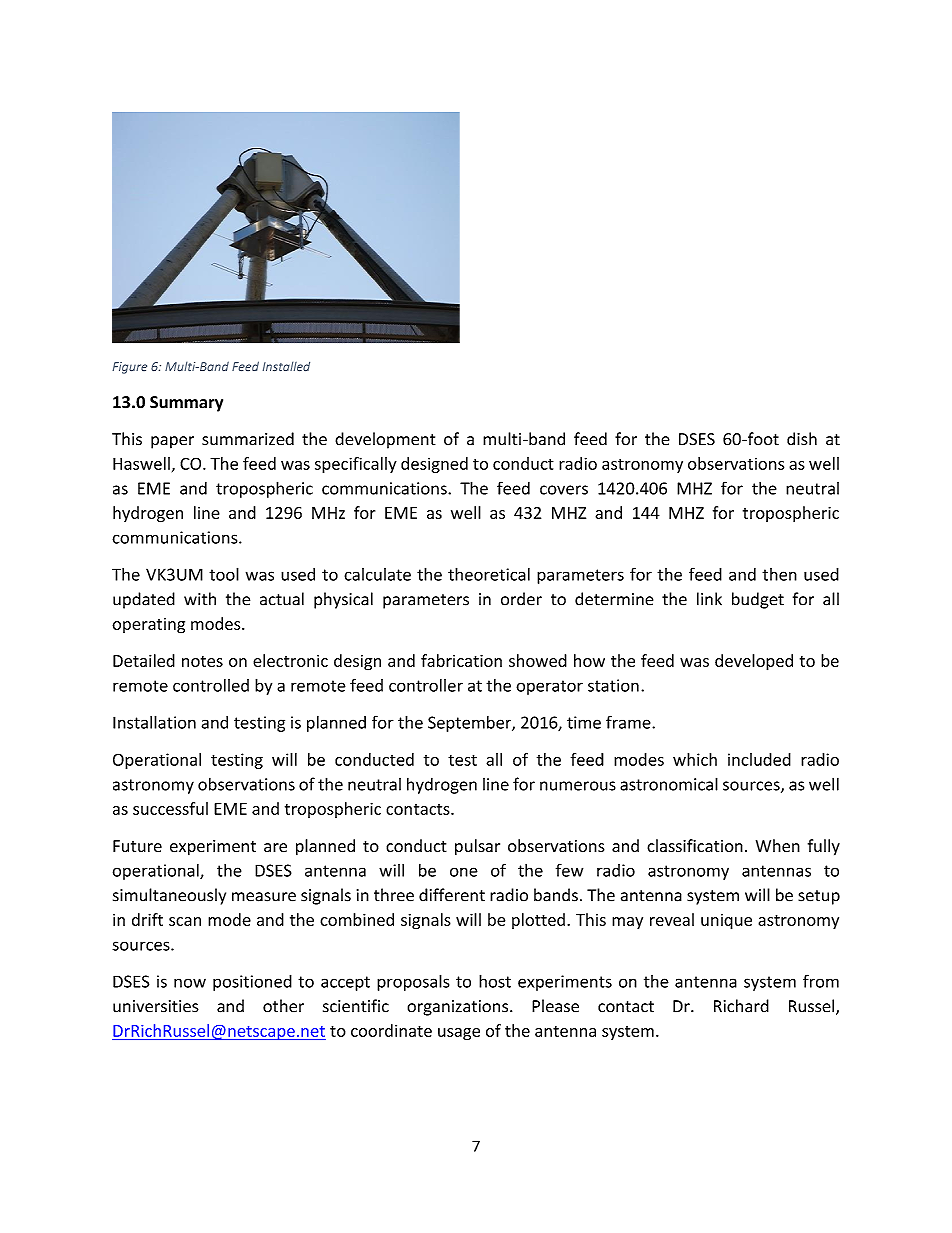 The height and width of the screenshot is (1233, 952). Describe the element at coordinates (778, 846) in the screenshot. I see `When` at that location.
